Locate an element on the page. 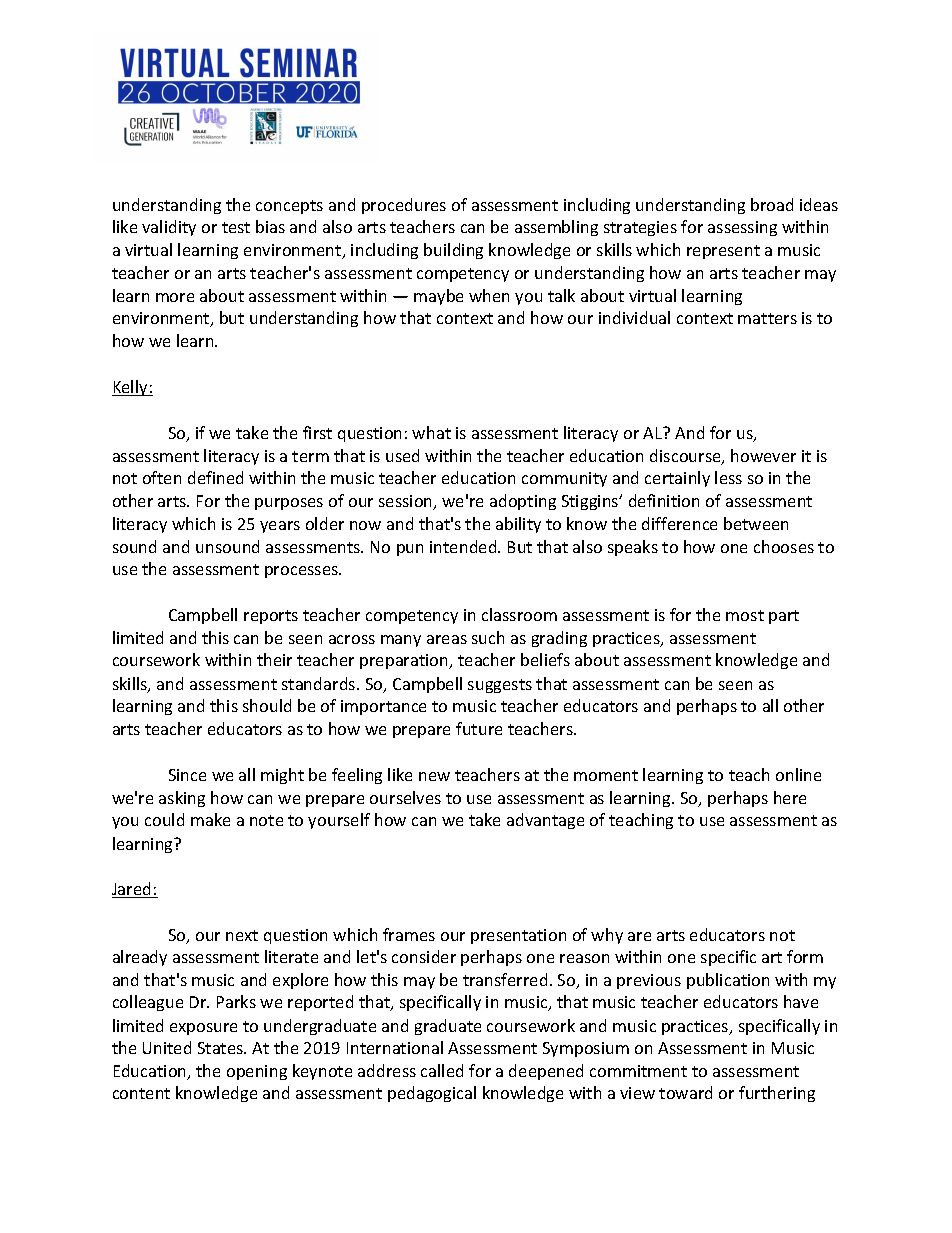  however is located at coordinates (763, 455).
